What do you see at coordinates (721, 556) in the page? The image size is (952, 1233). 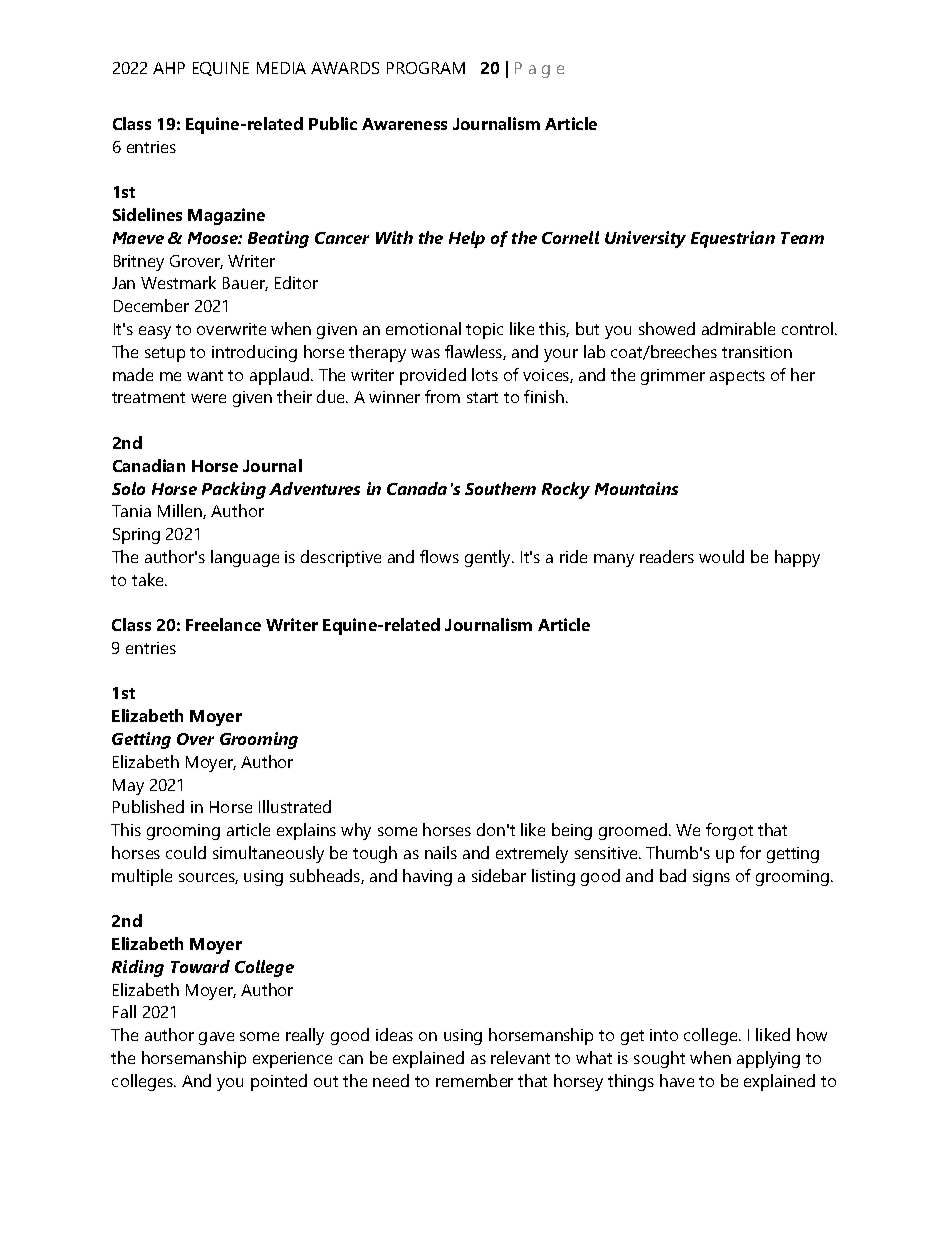 I see `would` at bounding box center [721, 556].
